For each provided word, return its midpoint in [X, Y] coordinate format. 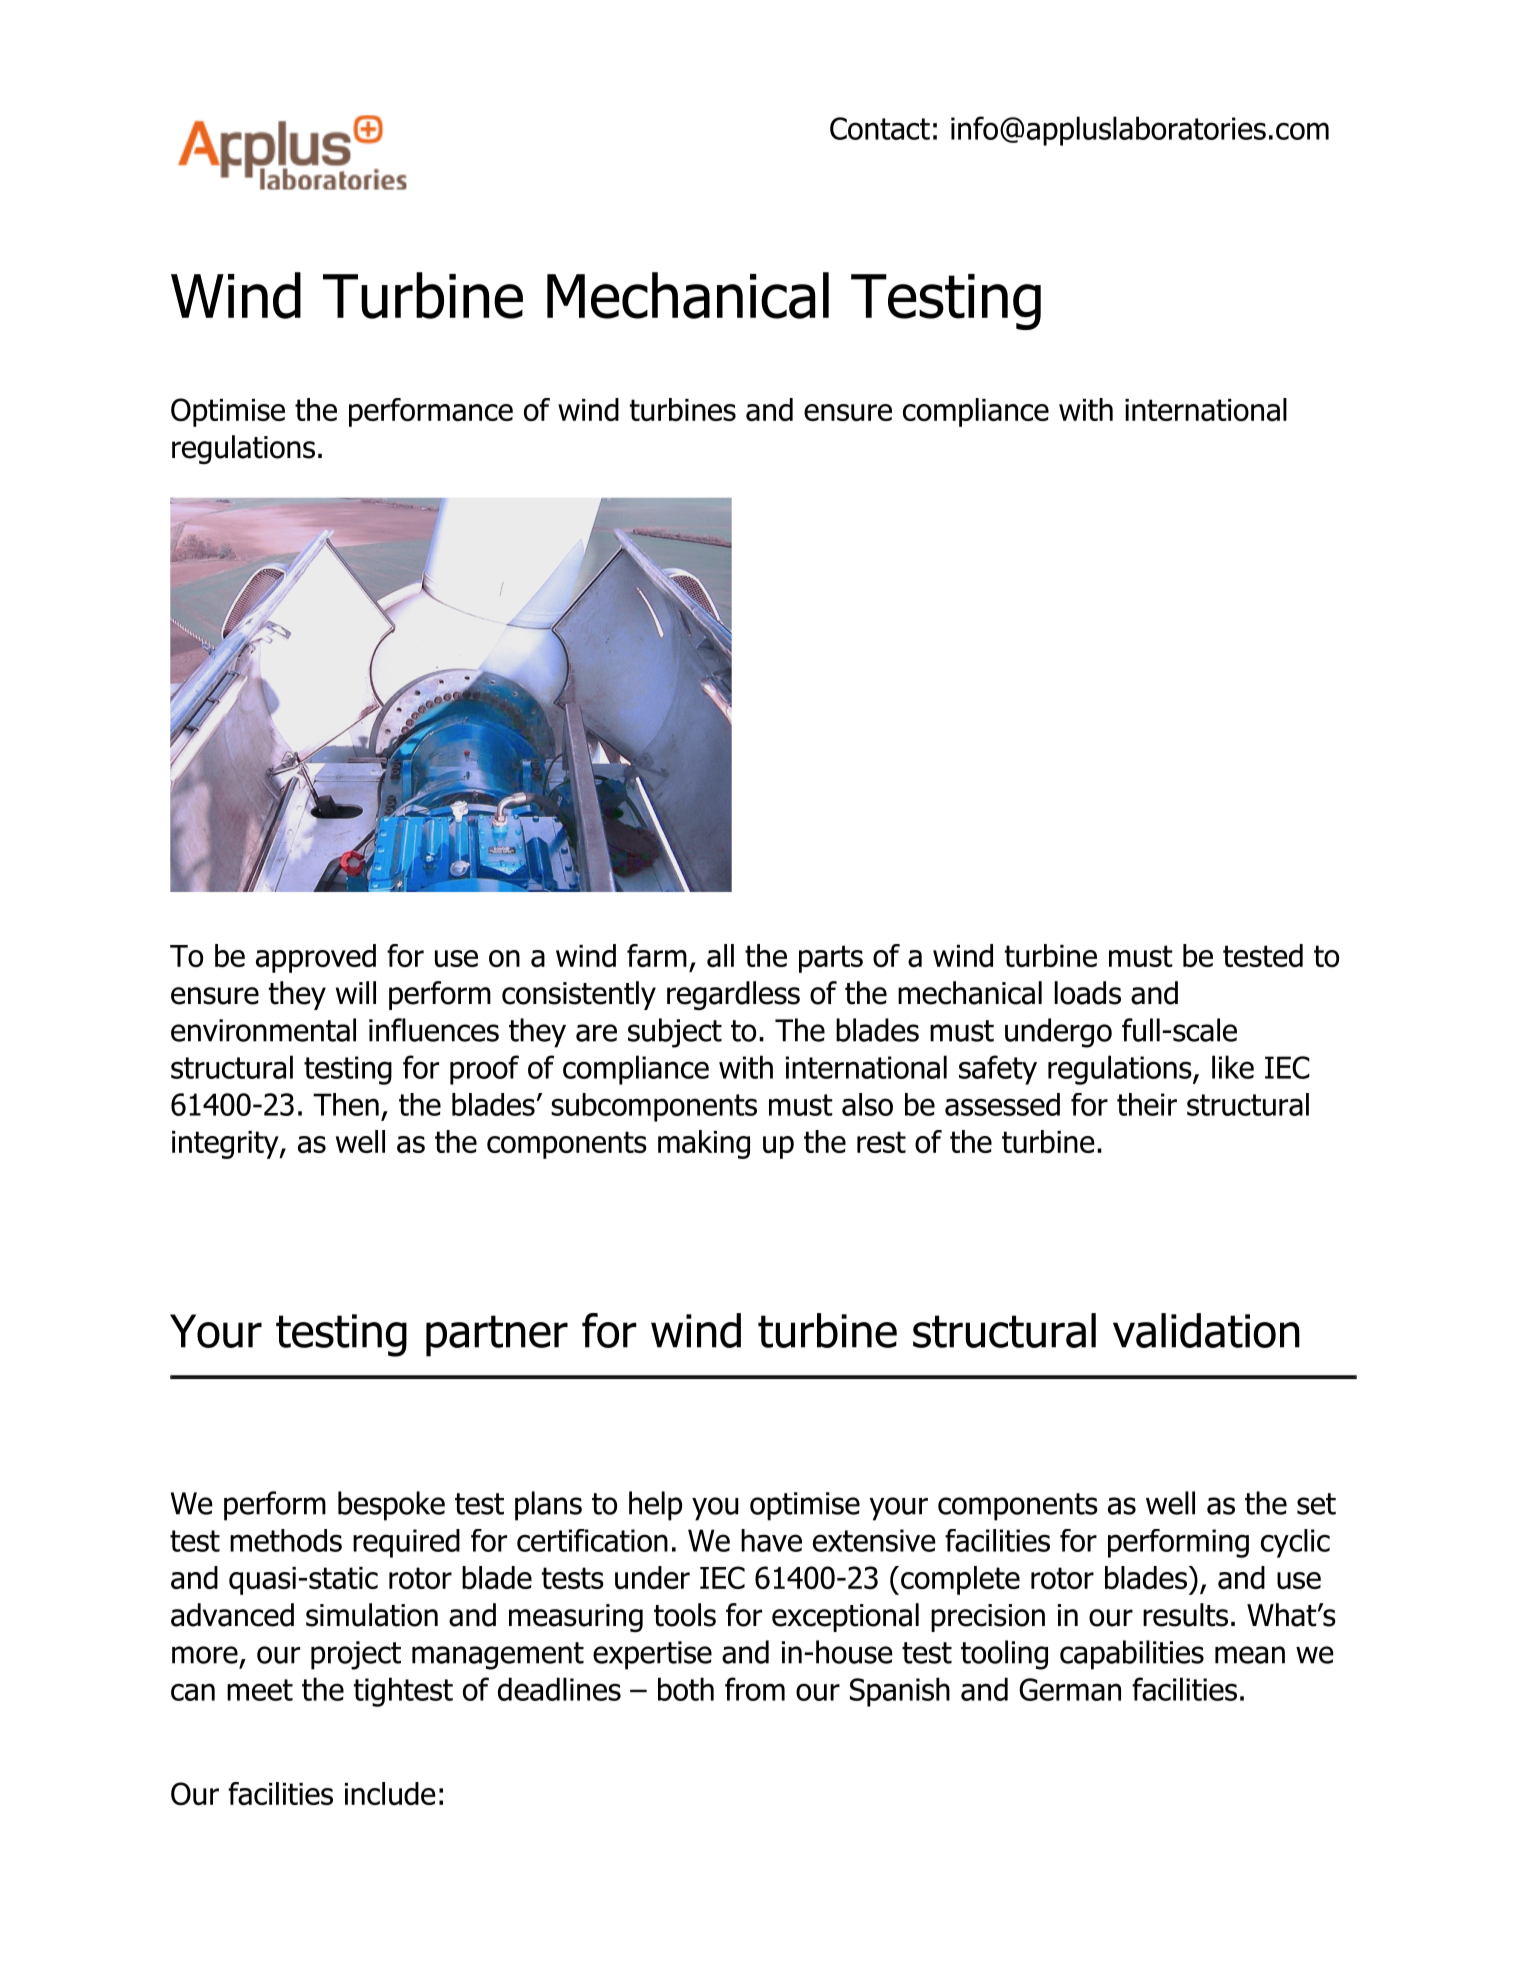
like [1233, 1067]
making [704, 1144]
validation [1206, 1330]
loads [1087, 993]
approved [316, 958]
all [720, 955]
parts [831, 959]
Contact [880, 128]
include [390, 1793]
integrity [226, 1145]
